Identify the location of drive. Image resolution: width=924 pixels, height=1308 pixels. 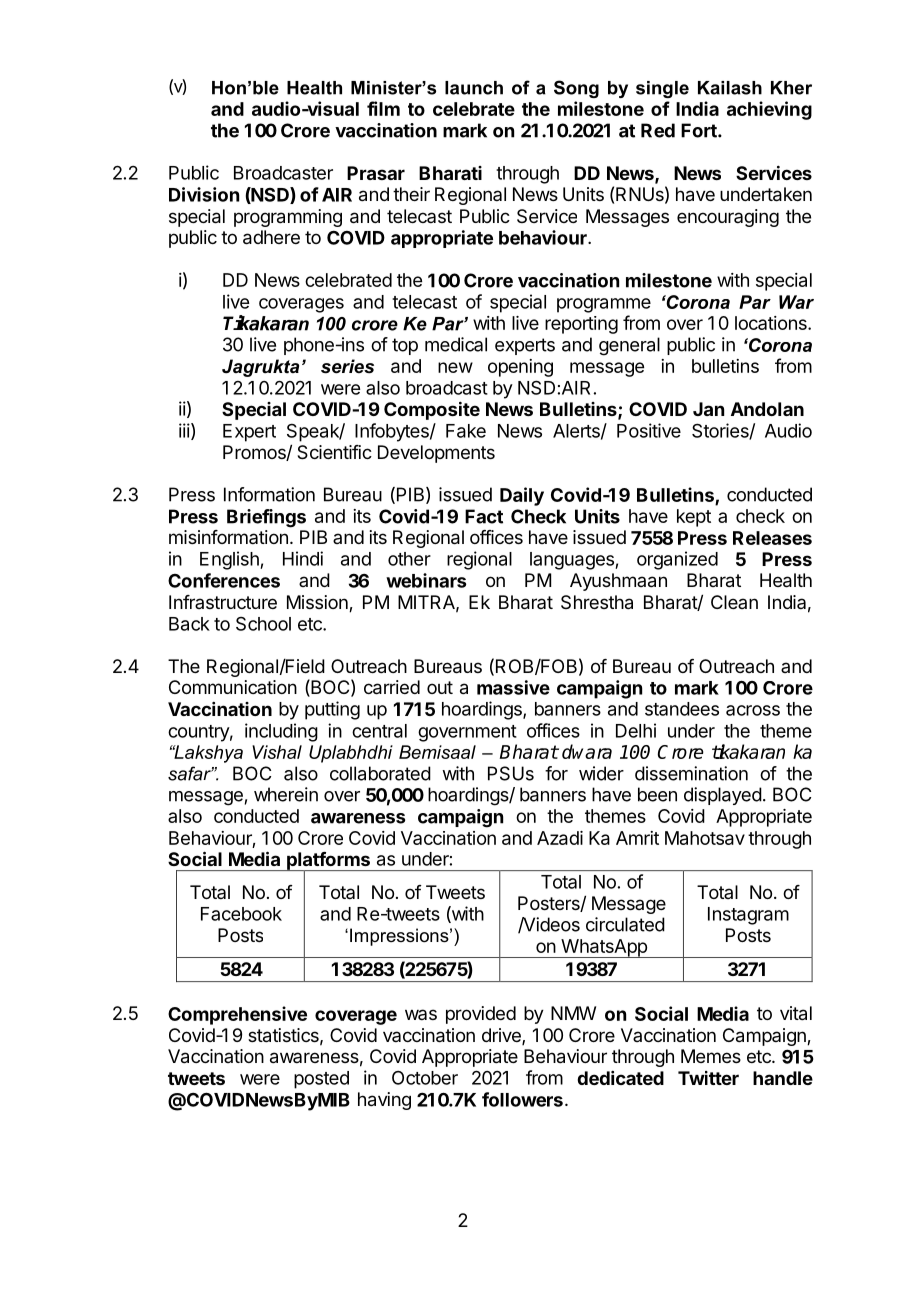
(502, 1036).
